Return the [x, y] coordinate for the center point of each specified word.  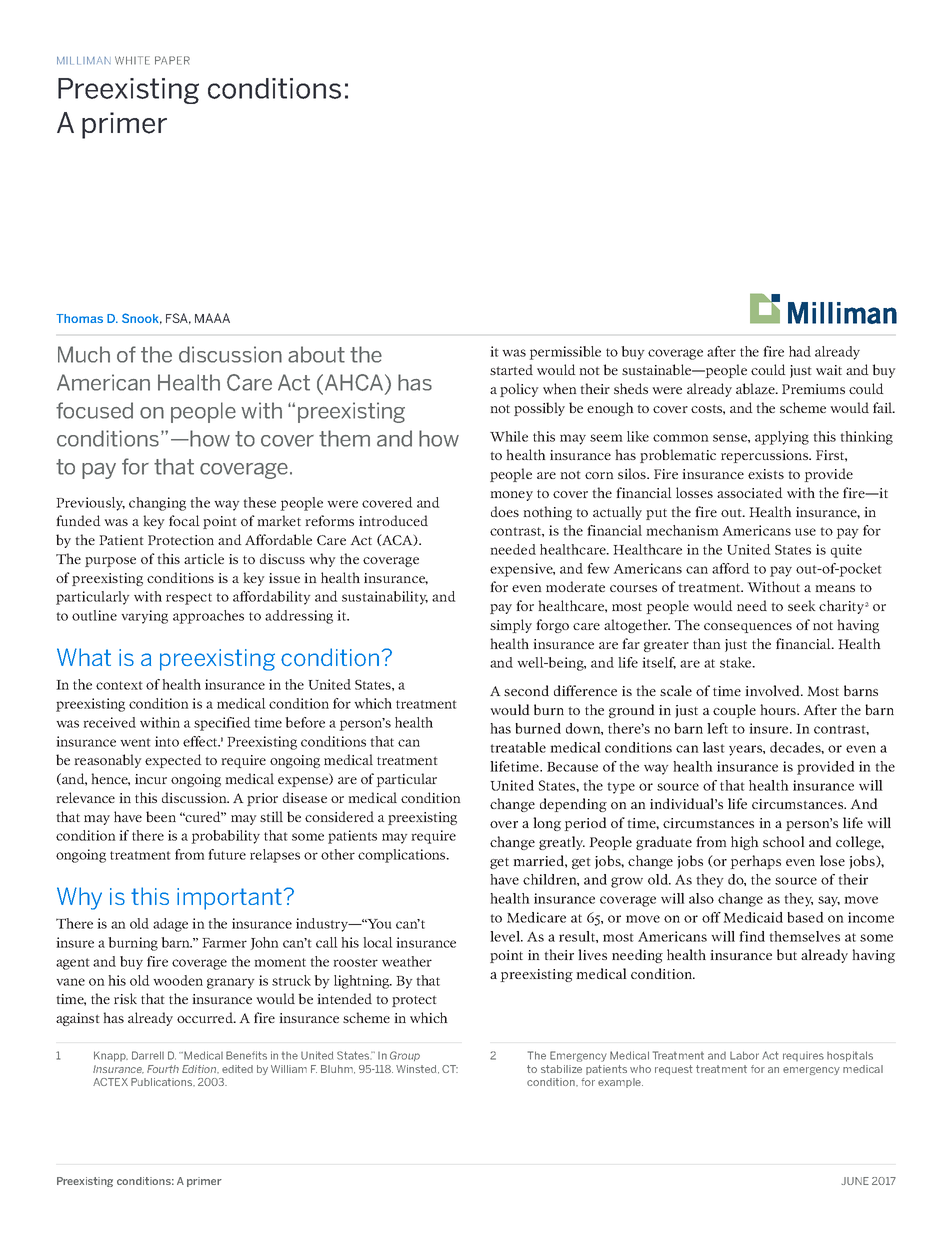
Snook [142, 318]
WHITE [132, 60]
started [511, 369]
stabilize [561, 1069]
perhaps [755, 862]
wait [829, 370]
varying [144, 617]
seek [801, 605]
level [506, 936]
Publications [163, 1082]
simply [511, 626]
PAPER [172, 60]
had [800, 351]
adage [170, 925]
